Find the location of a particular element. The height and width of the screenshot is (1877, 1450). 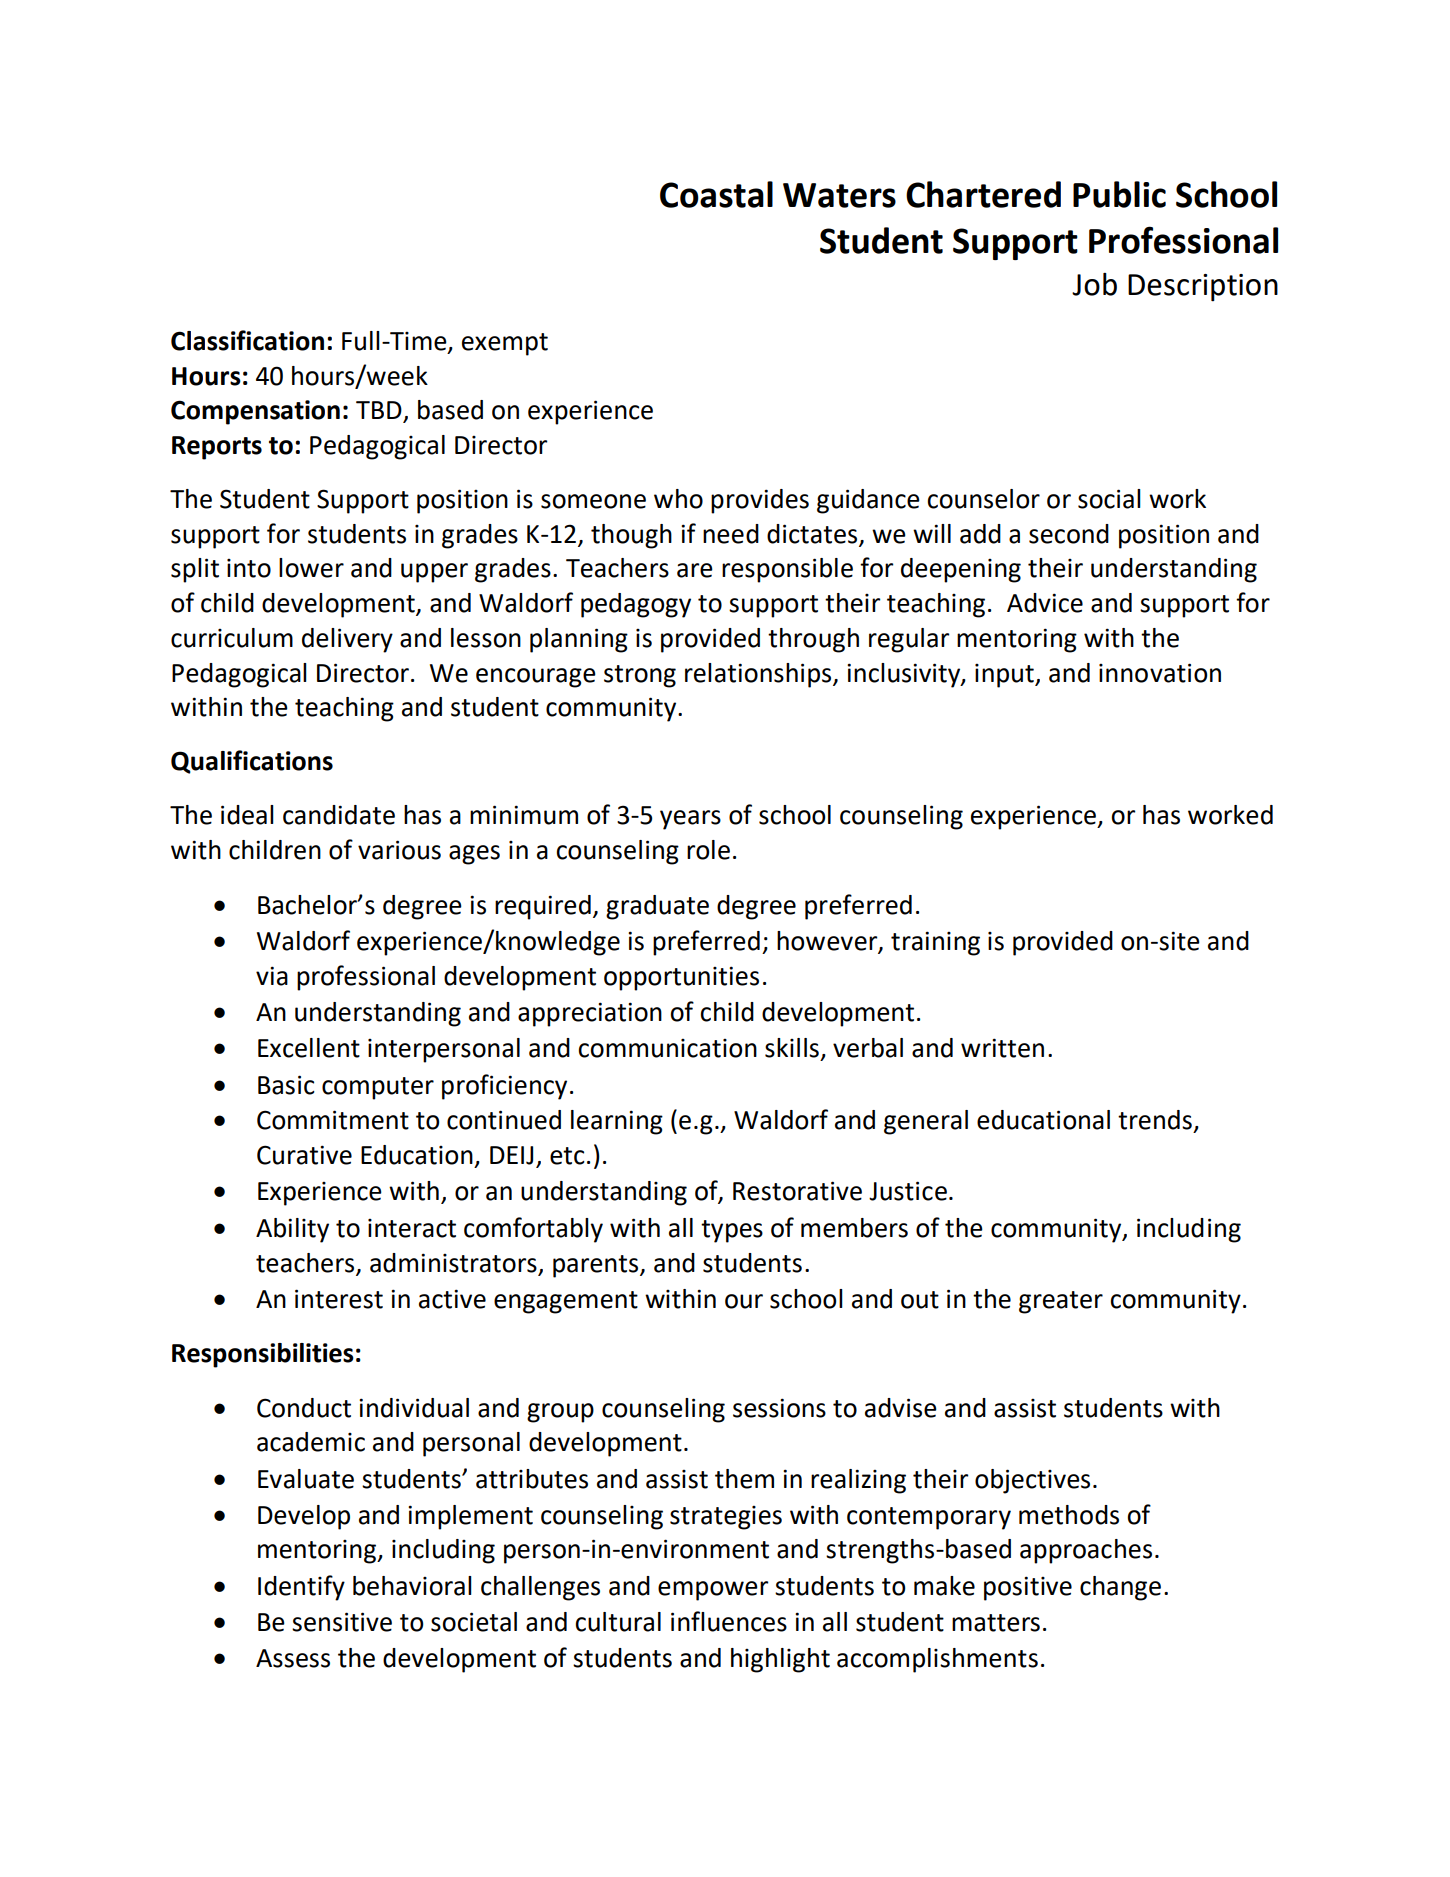

Curative is located at coordinates (304, 1155).
